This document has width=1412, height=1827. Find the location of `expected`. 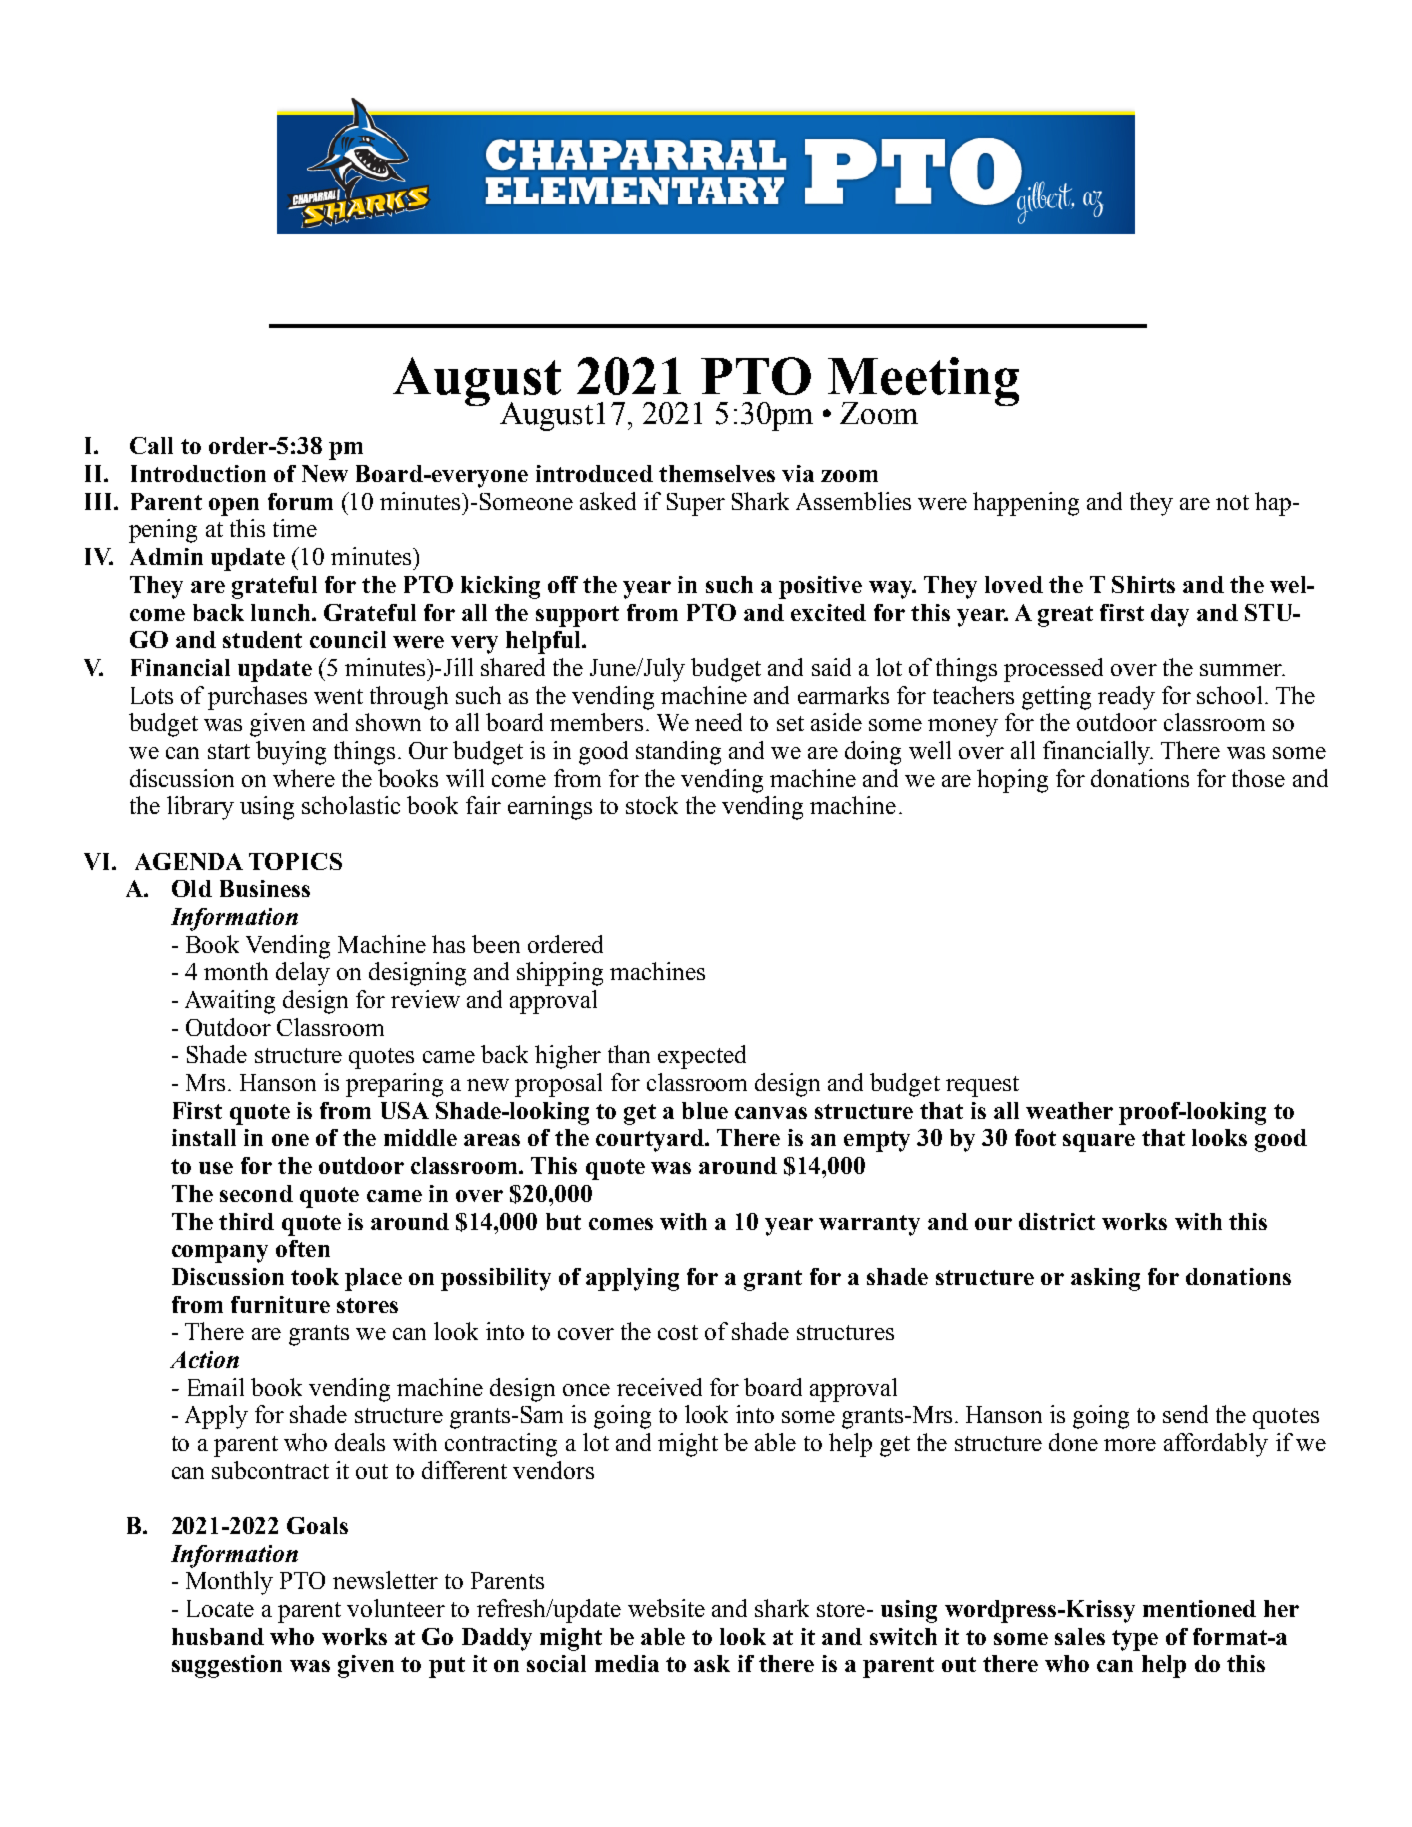

expected is located at coordinates (702, 1057).
